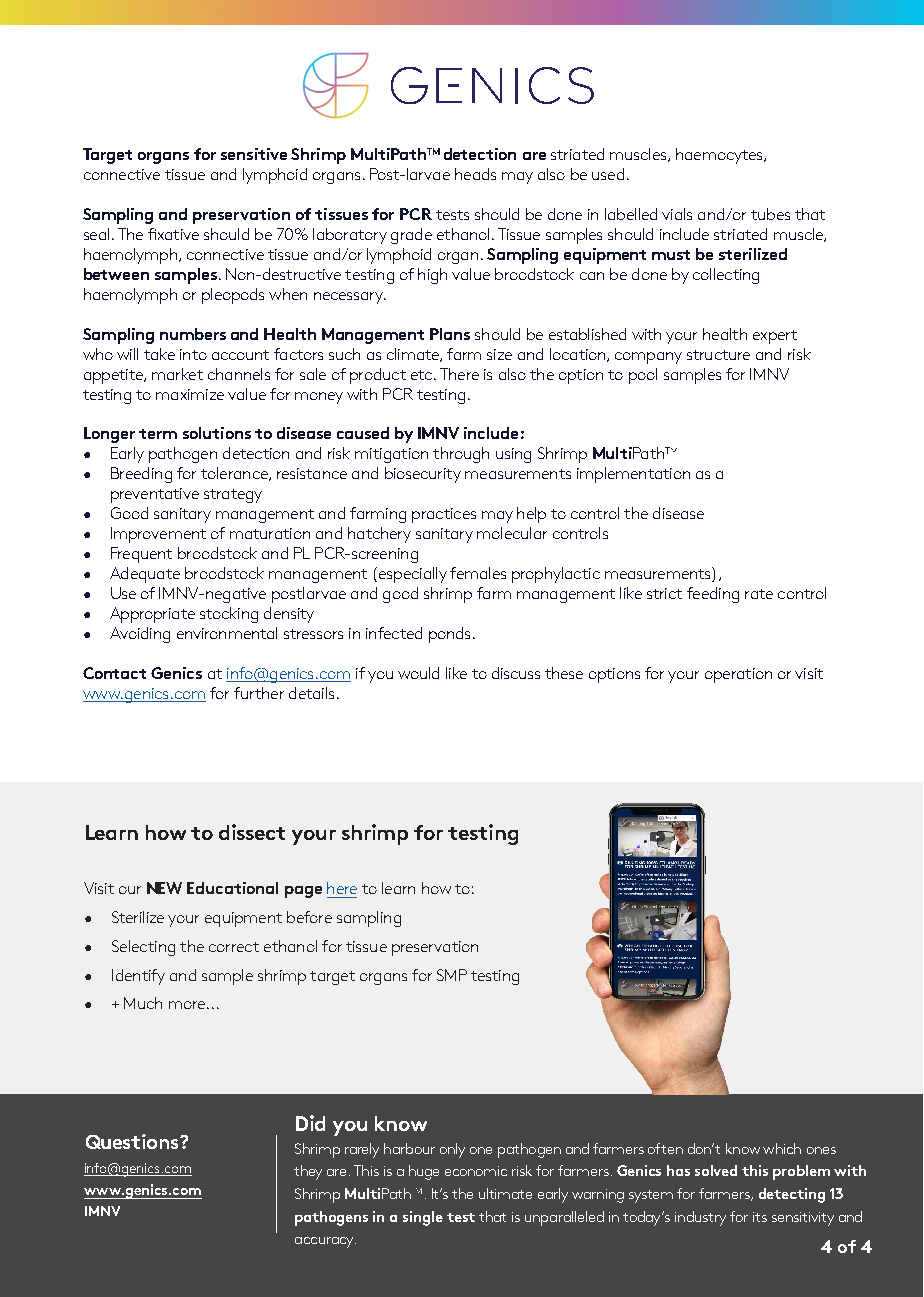  What do you see at coordinates (475, 174) in the screenshot?
I see `heads` at bounding box center [475, 174].
